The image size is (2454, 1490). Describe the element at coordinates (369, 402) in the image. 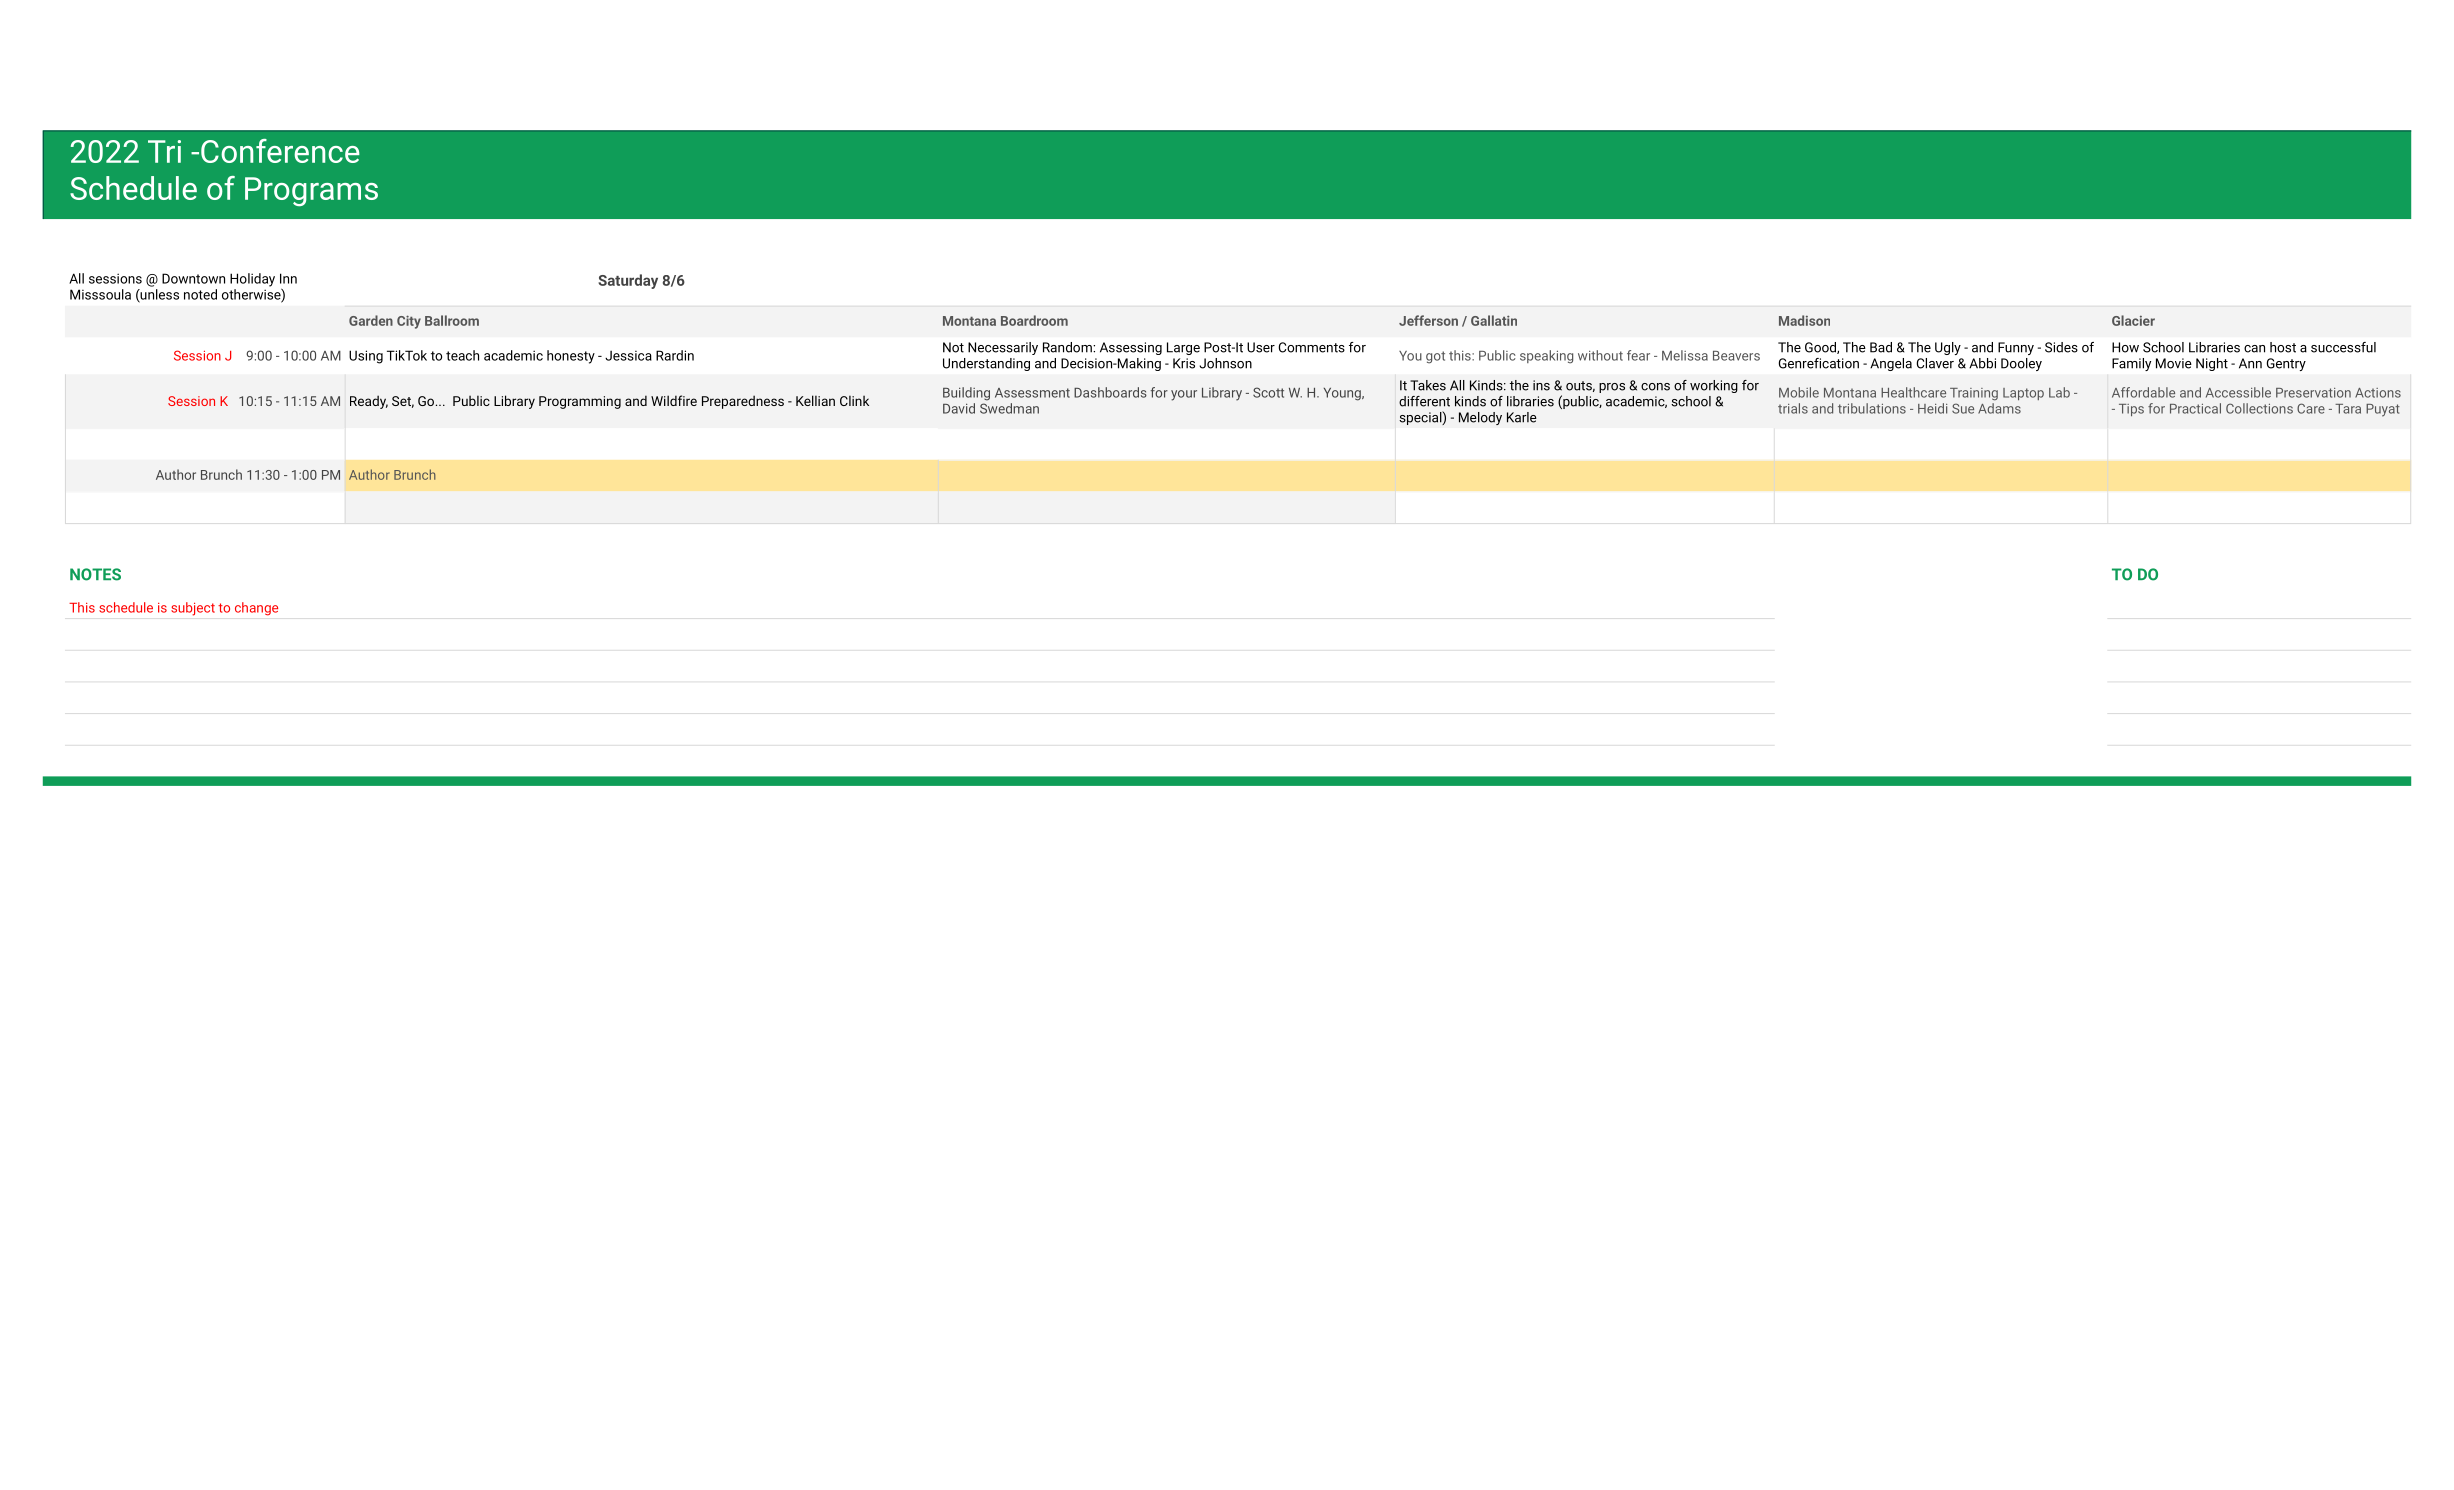

I see `Ready` at that location.
